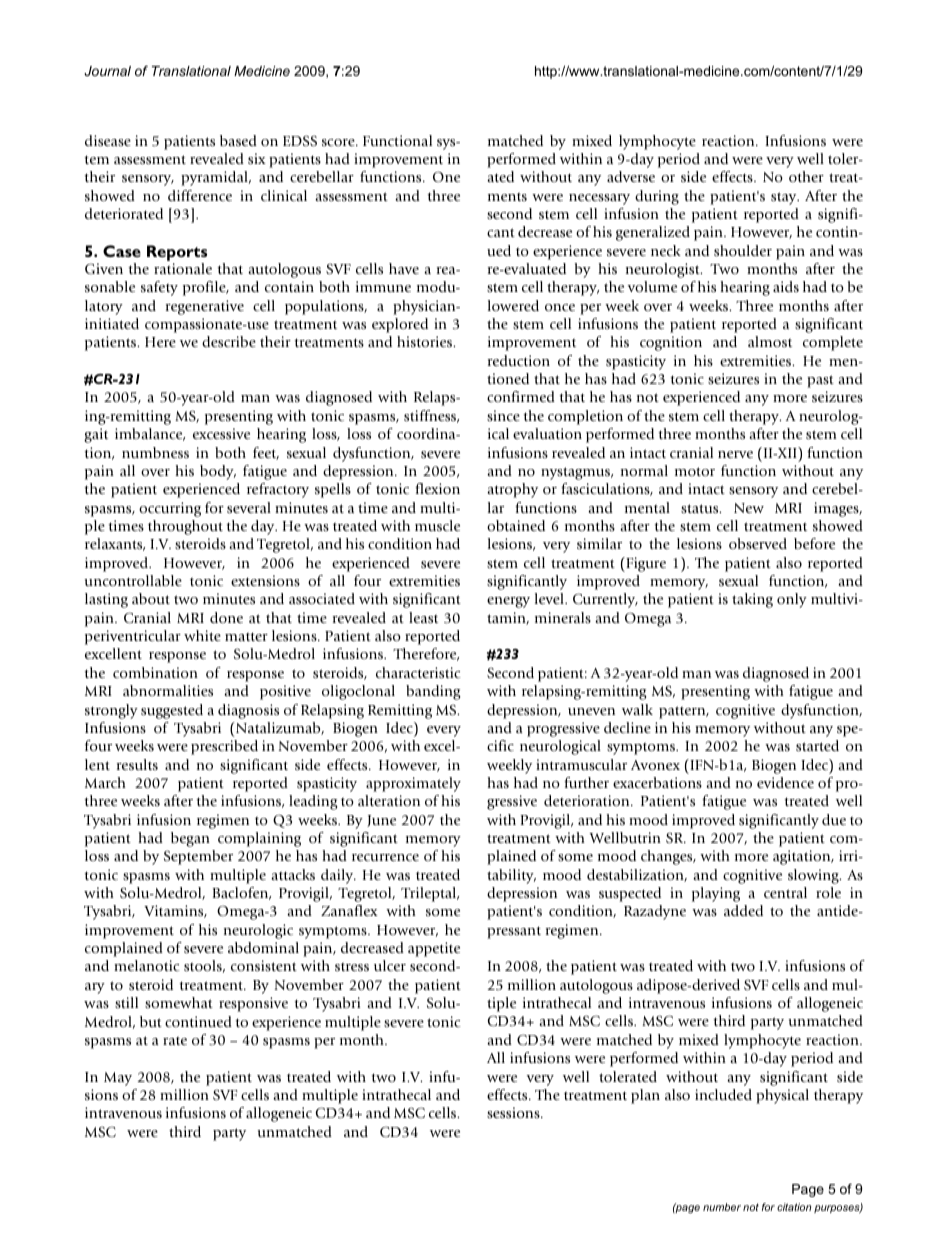 This page has width=952, height=1237. I want to click on least, so click(423, 617).
